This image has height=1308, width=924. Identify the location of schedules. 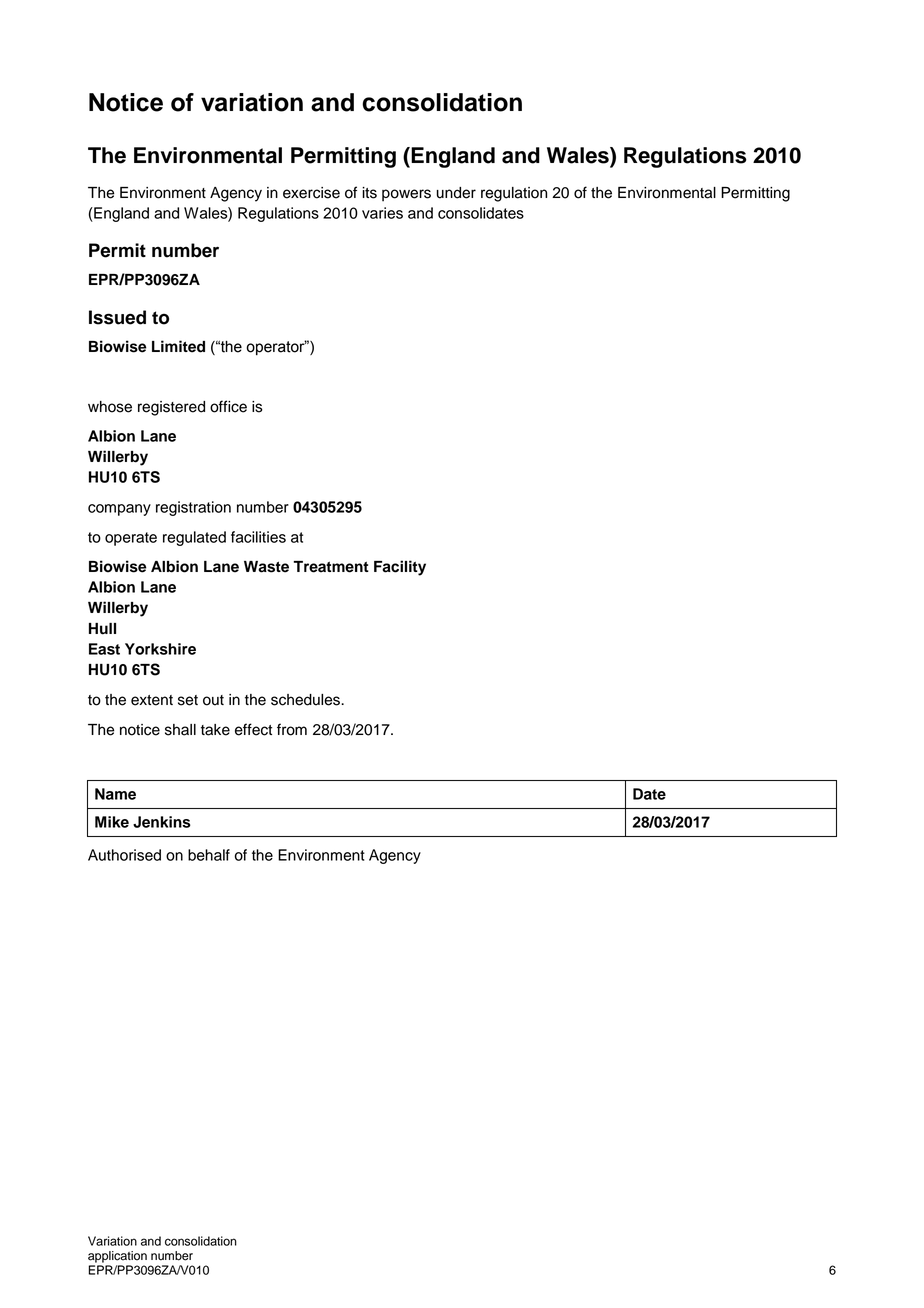
(306, 700).
